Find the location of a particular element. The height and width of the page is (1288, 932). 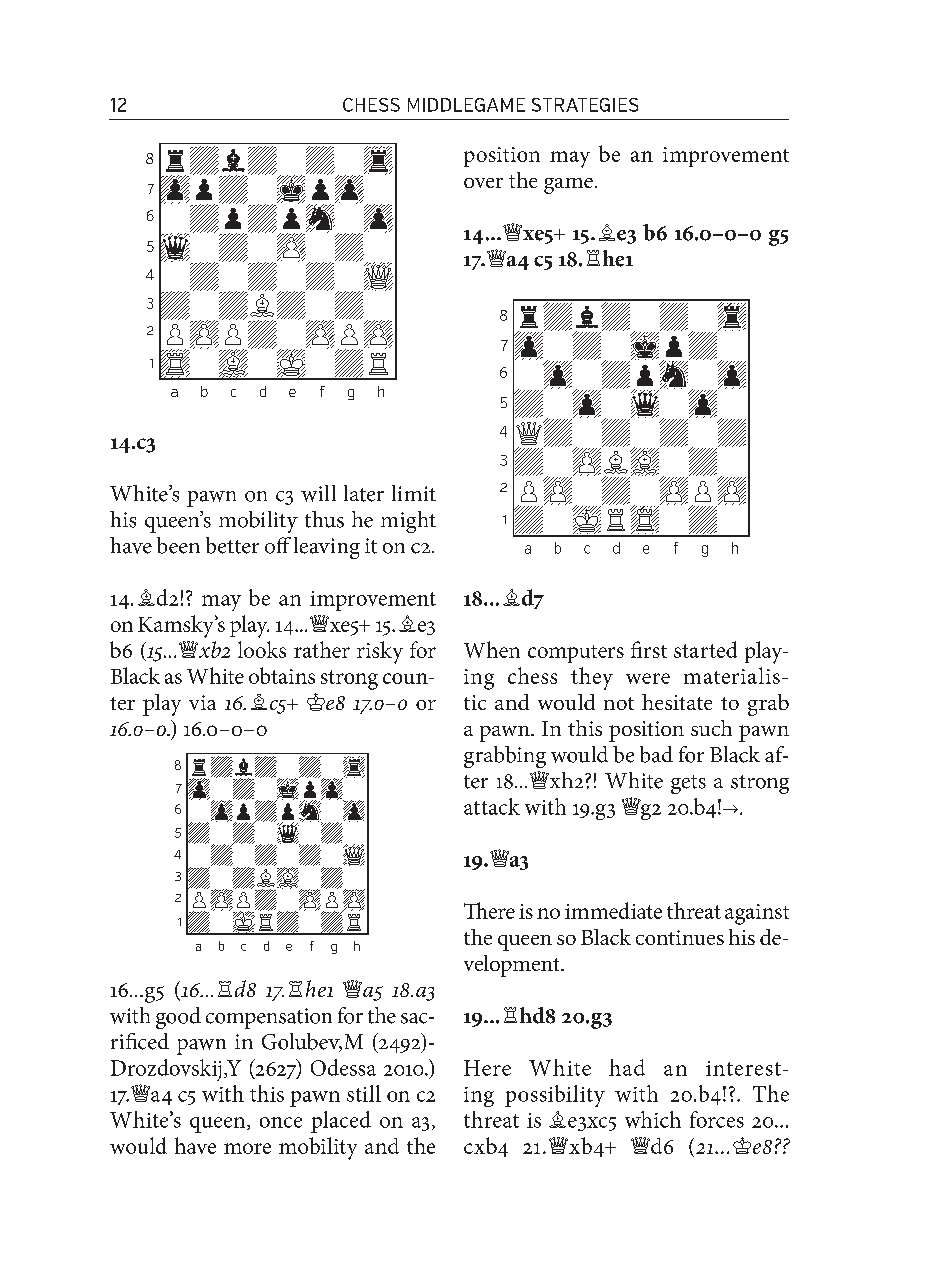

started is located at coordinates (705, 649).
